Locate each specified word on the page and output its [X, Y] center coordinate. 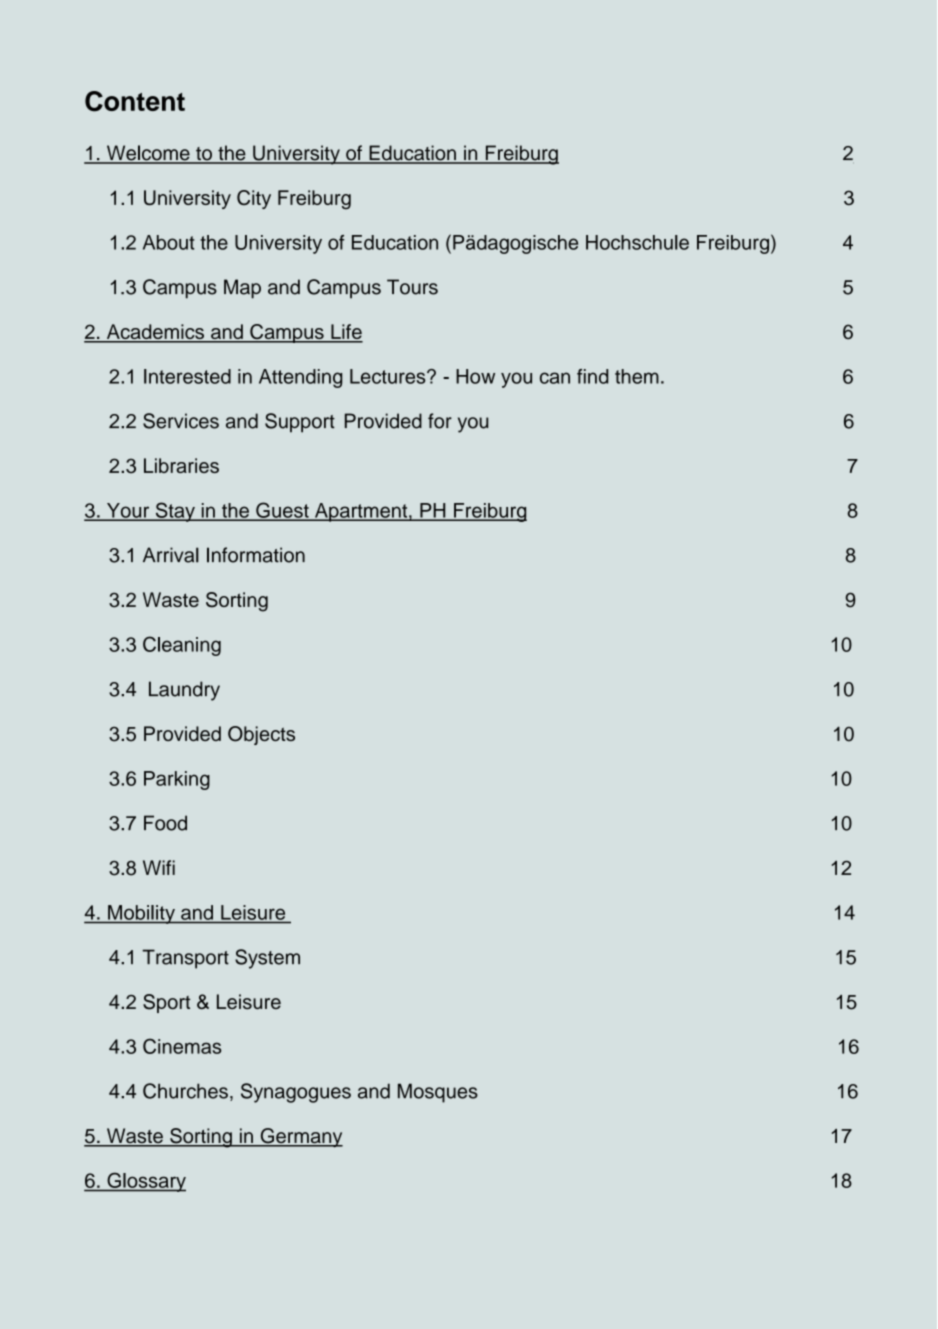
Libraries [181, 465]
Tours [412, 287]
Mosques [438, 1093]
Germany [300, 1138]
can [555, 378]
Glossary [145, 1182]
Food [165, 823]
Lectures [389, 376]
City [254, 199]
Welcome [148, 154]
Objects [261, 735]
